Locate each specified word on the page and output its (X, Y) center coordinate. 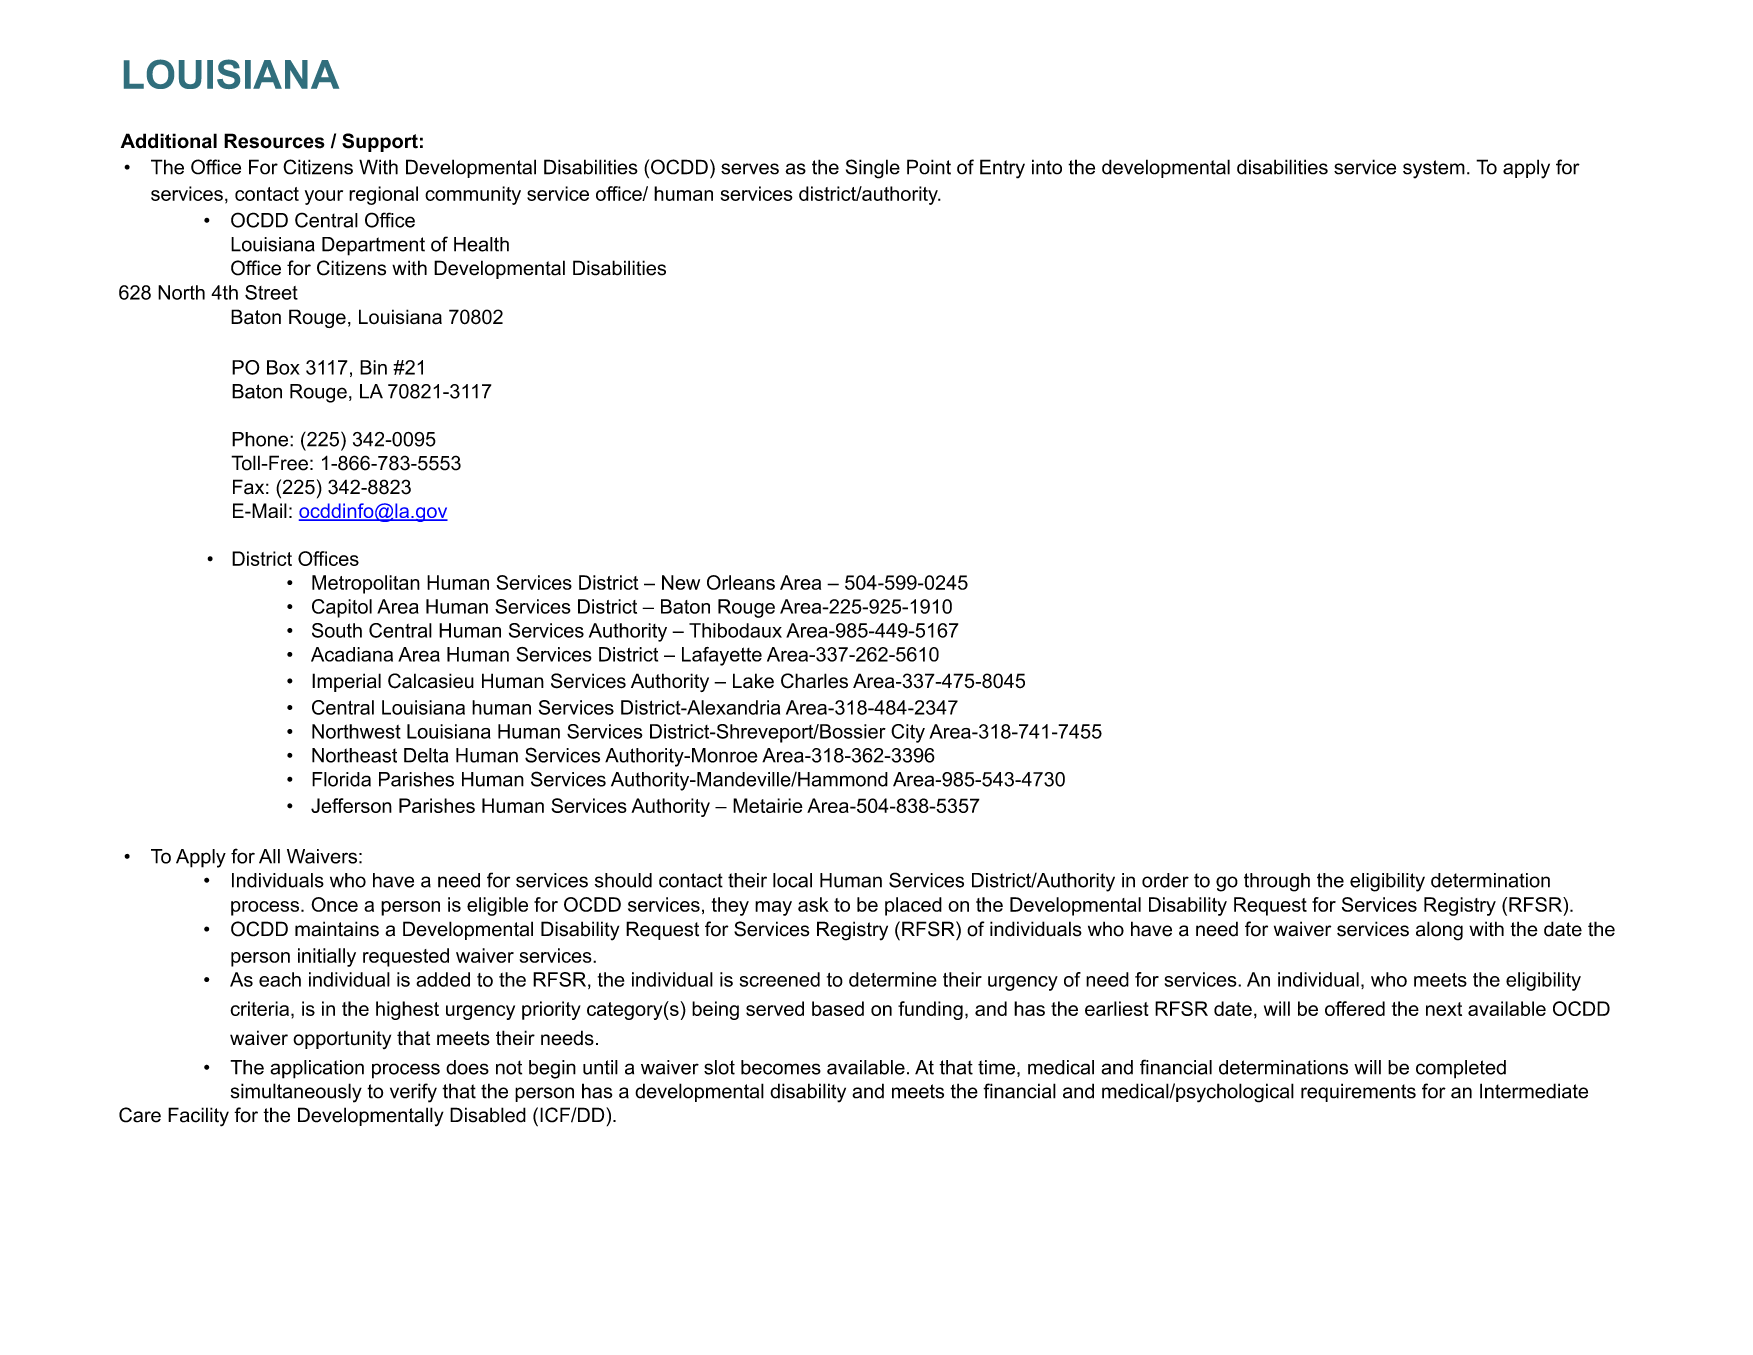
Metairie (768, 805)
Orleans (741, 582)
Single (873, 169)
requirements (1358, 1092)
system (1434, 169)
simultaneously (296, 1093)
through (1277, 882)
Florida (341, 779)
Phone (261, 439)
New (681, 582)
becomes (781, 1067)
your (324, 197)
